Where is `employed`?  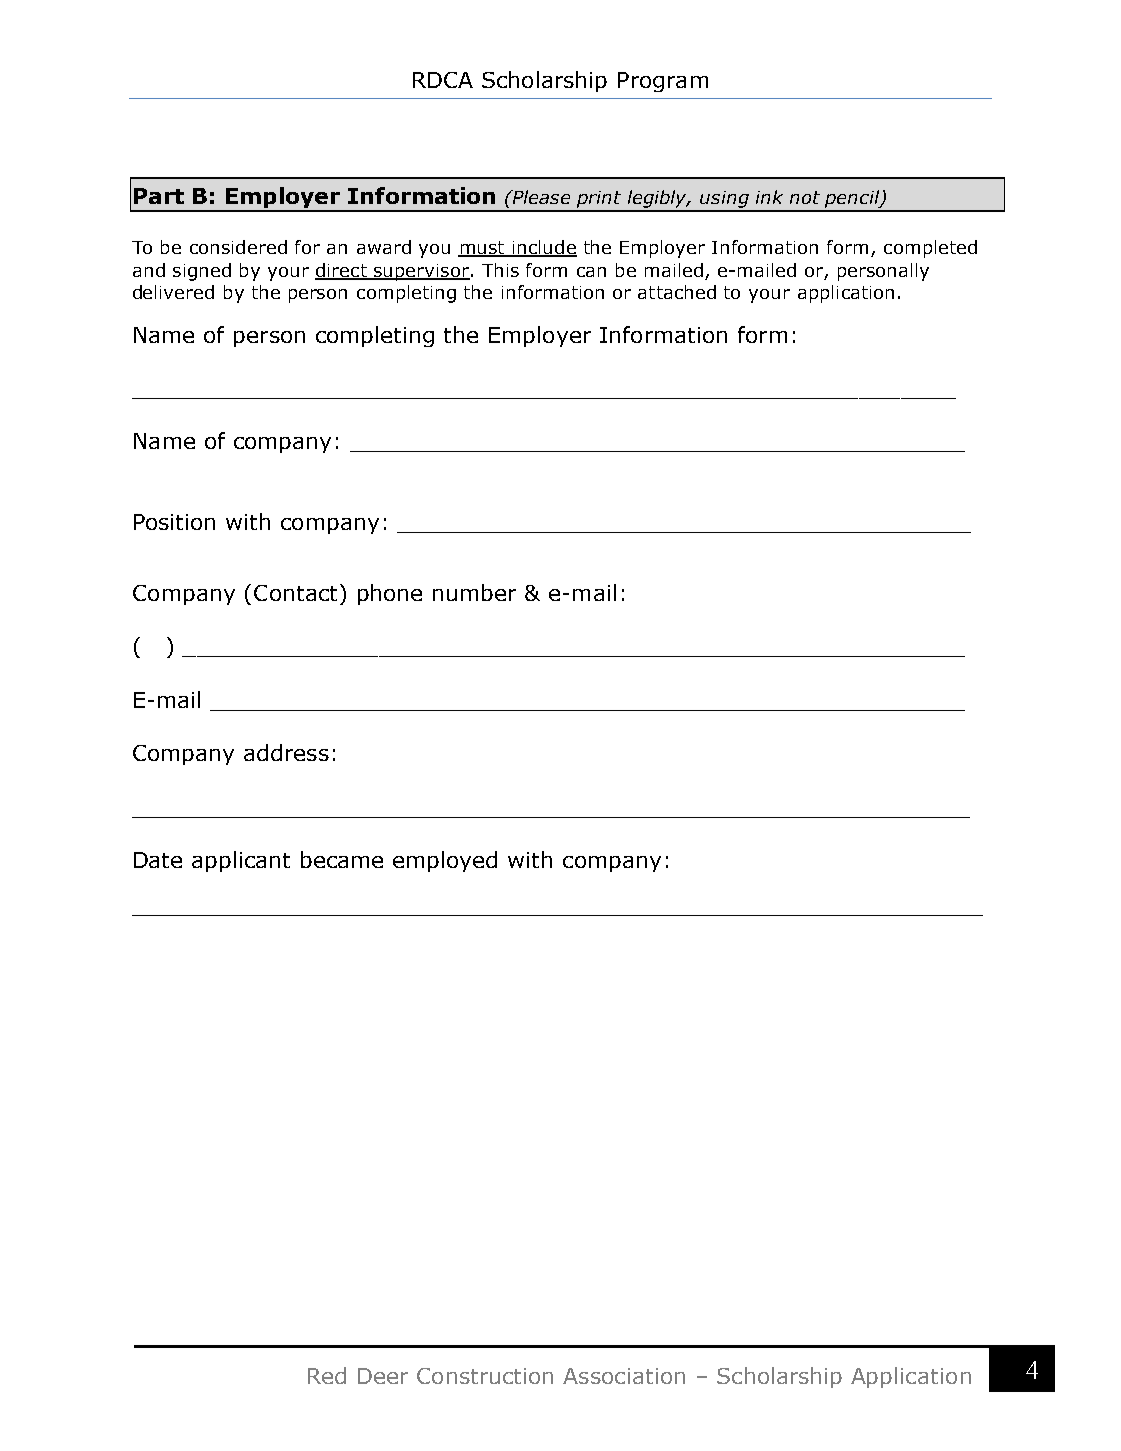
employed is located at coordinates (445, 861).
